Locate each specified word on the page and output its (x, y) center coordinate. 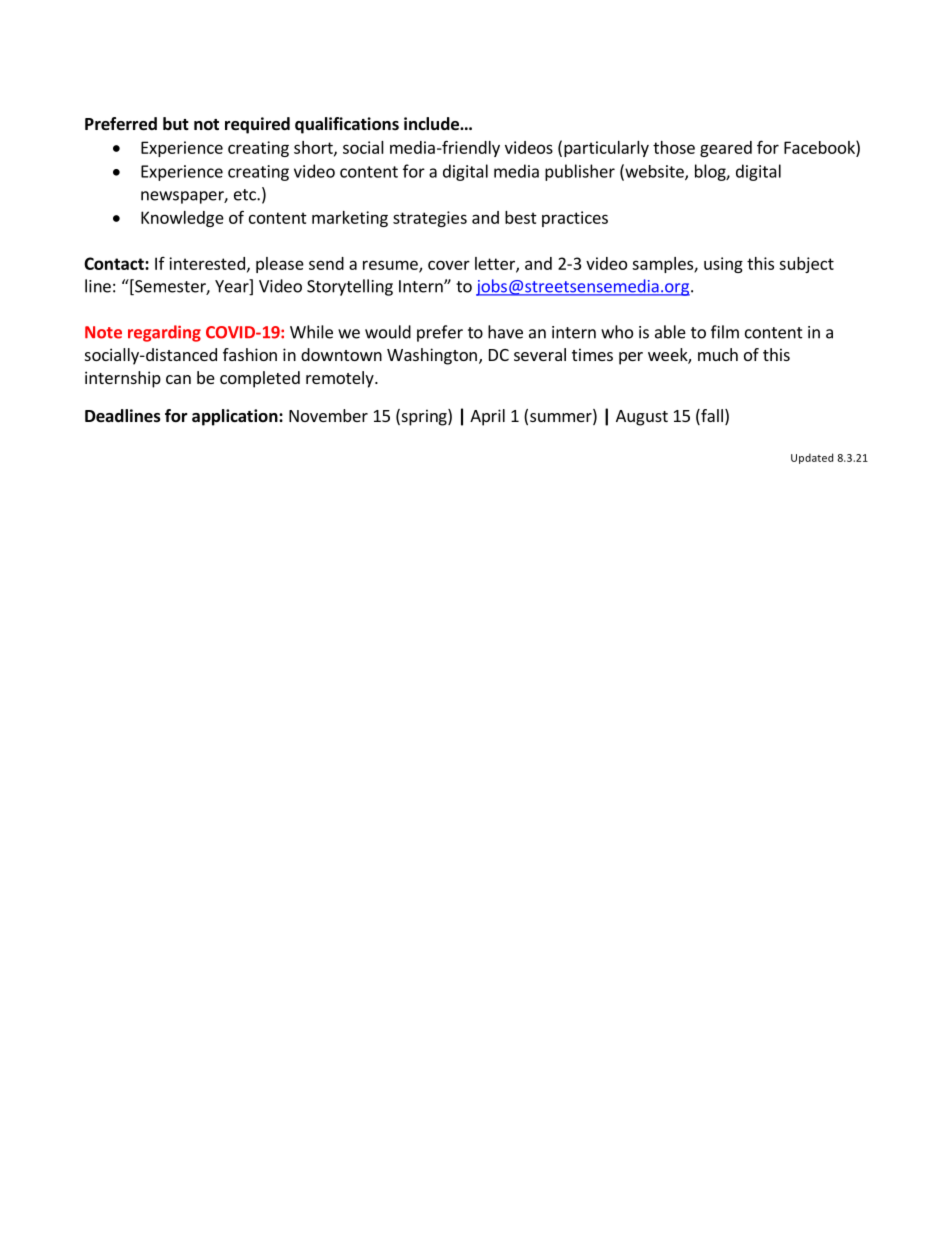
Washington (432, 356)
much (718, 354)
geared (726, 149)
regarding (164, 333)
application (236, 417)
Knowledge (182, 219)
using (723, 265)
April (487, 417)
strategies (430, 219)
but (176, 123)
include (432, 124)
